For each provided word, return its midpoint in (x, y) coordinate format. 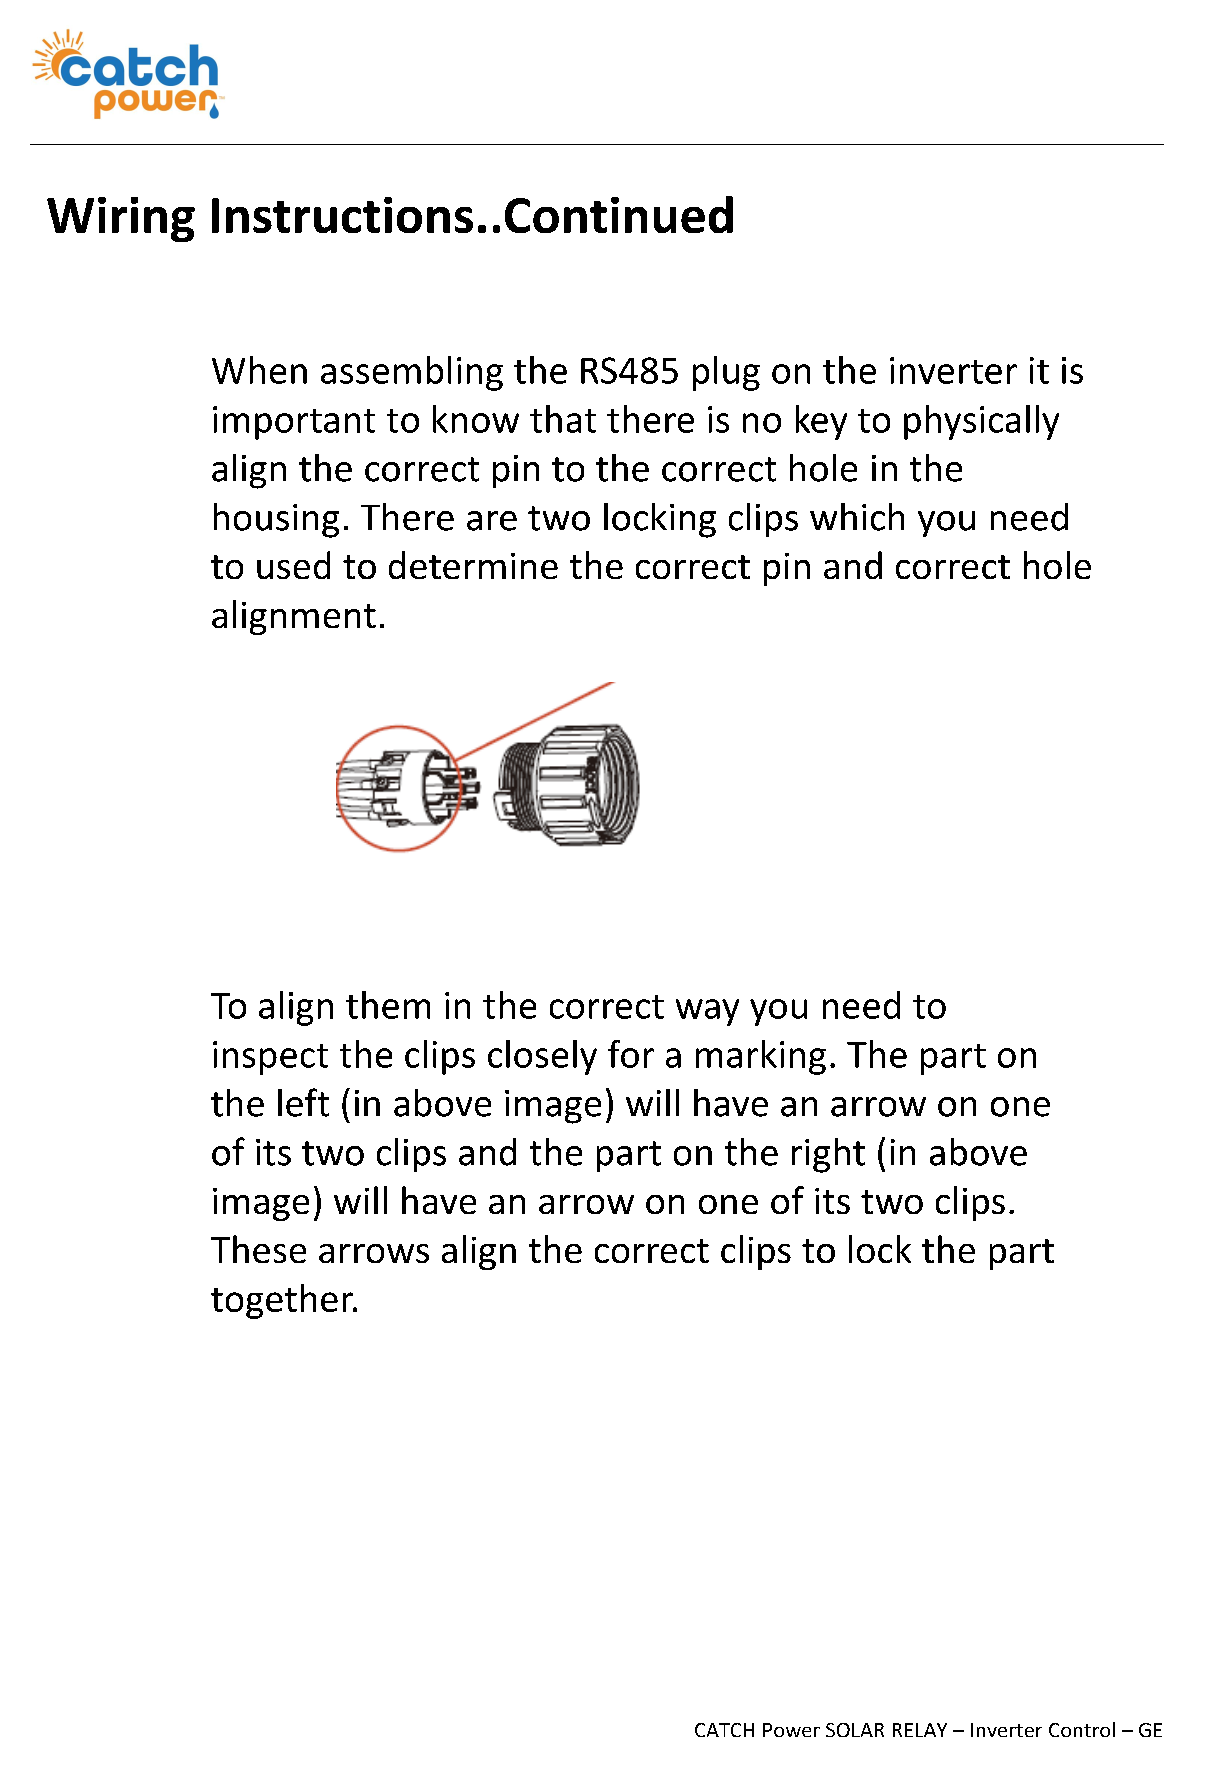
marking (761, 1057)
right (828, 1155)
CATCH (724, 1730)
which (857, 517)
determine (473, 565)
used (293, 565)
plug (726, 373)
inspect (270, 1058)
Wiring (121, 219)
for (631, 1054)
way (707, 1012)
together (283, 1301)
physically (981, 422)
